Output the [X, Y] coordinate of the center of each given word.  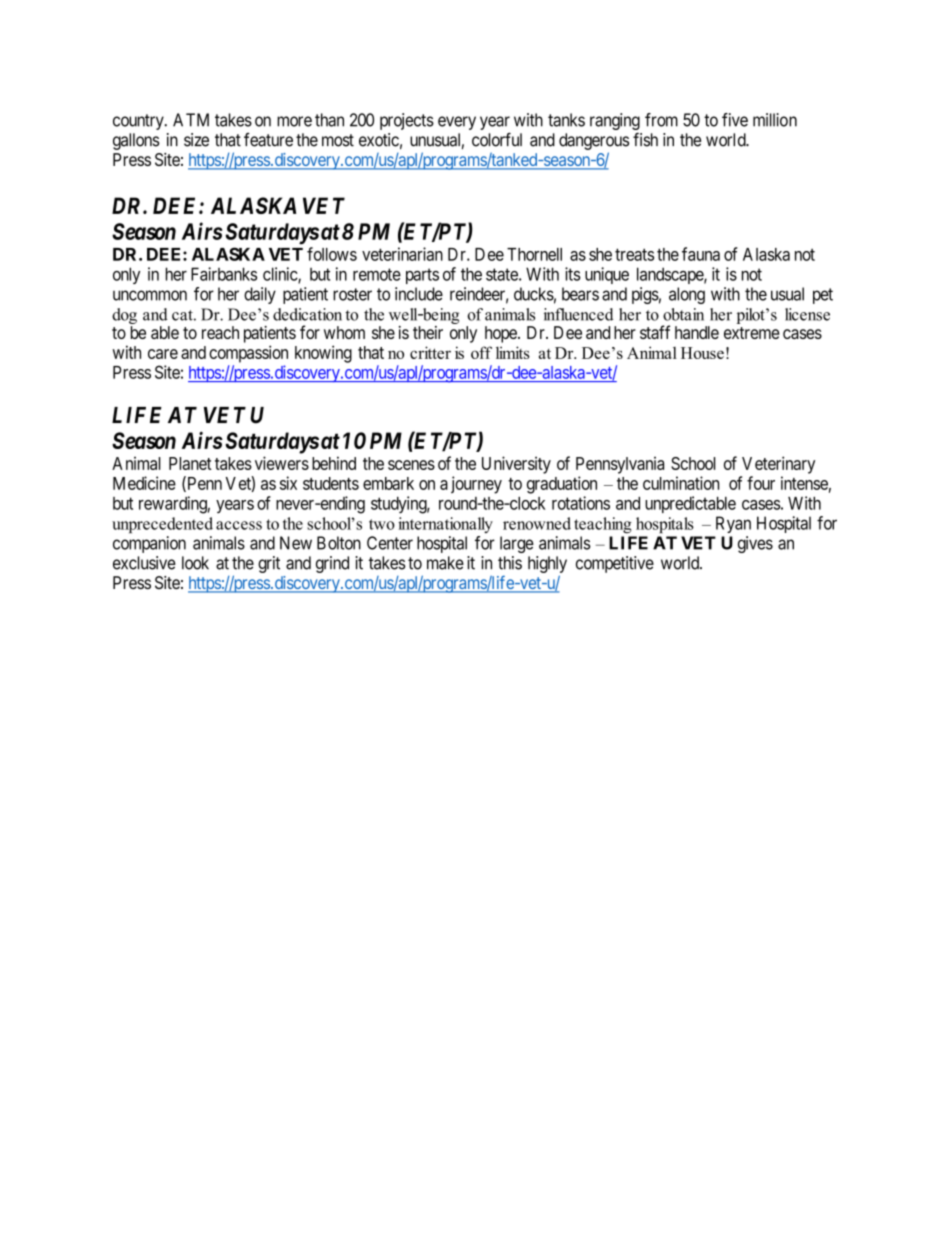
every [457, 123]
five [735, 120]
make [445, 563]
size [196, 140]
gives [755, 544]
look [195, 563]
